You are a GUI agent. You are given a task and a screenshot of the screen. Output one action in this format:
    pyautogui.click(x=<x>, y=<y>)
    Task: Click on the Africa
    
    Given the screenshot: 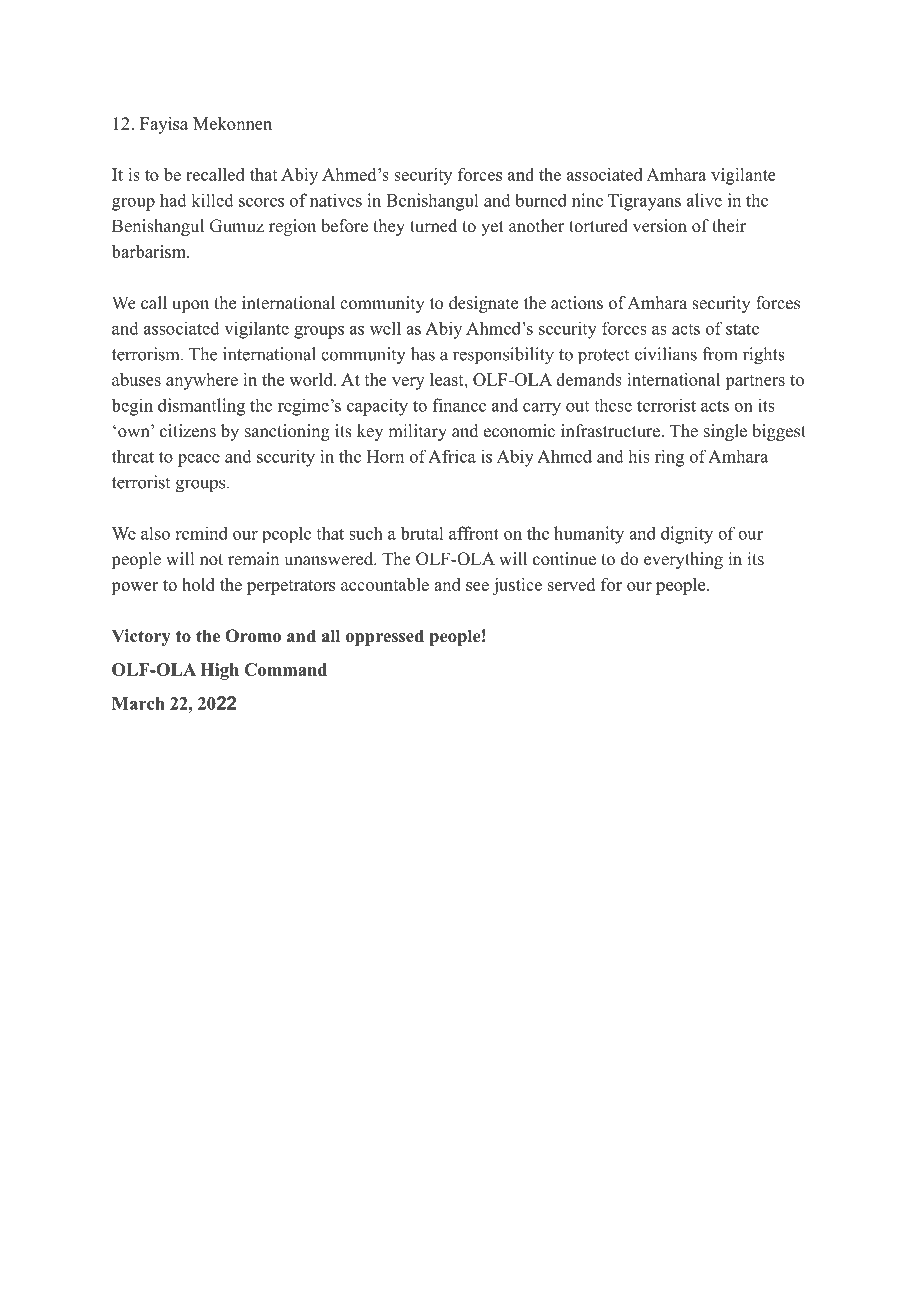 What is the action you would take?
    pyautogui.click(x=452, y=456)
